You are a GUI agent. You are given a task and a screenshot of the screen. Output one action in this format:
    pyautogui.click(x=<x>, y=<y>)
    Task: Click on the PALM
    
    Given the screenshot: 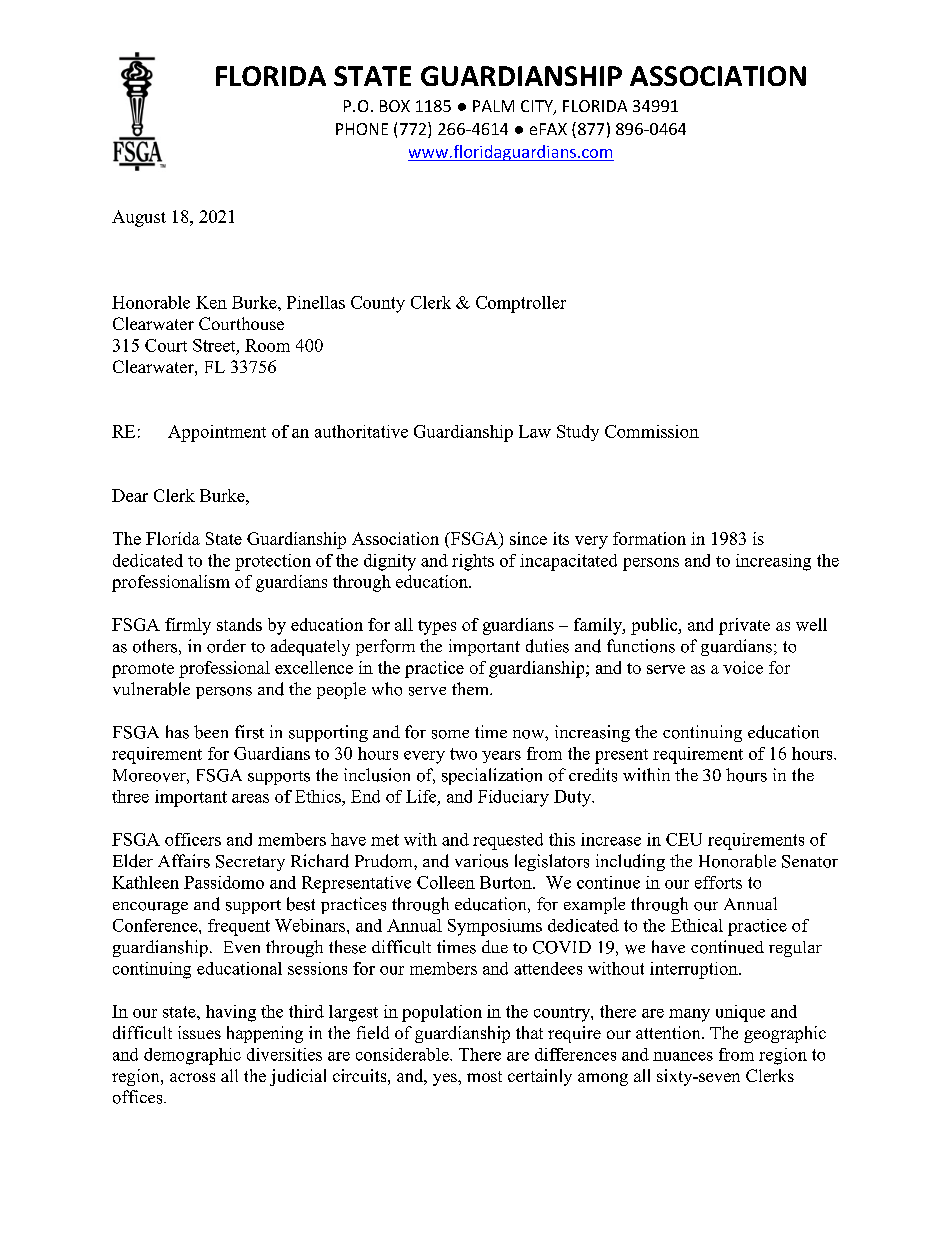 What is the action you would take?
    pyautogui.click(x=493, y=106)
